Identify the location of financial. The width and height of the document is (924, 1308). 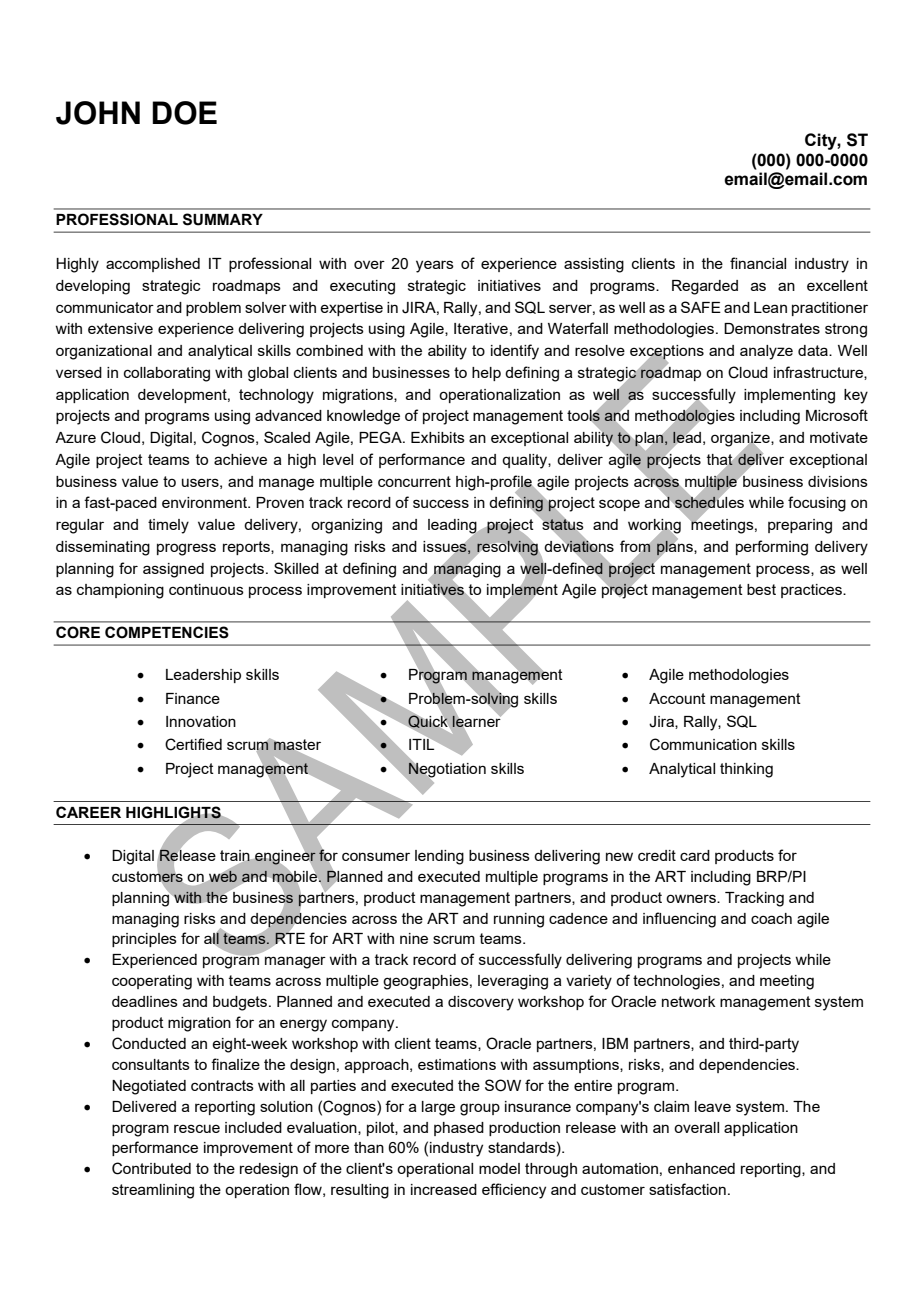
(758, 263).
